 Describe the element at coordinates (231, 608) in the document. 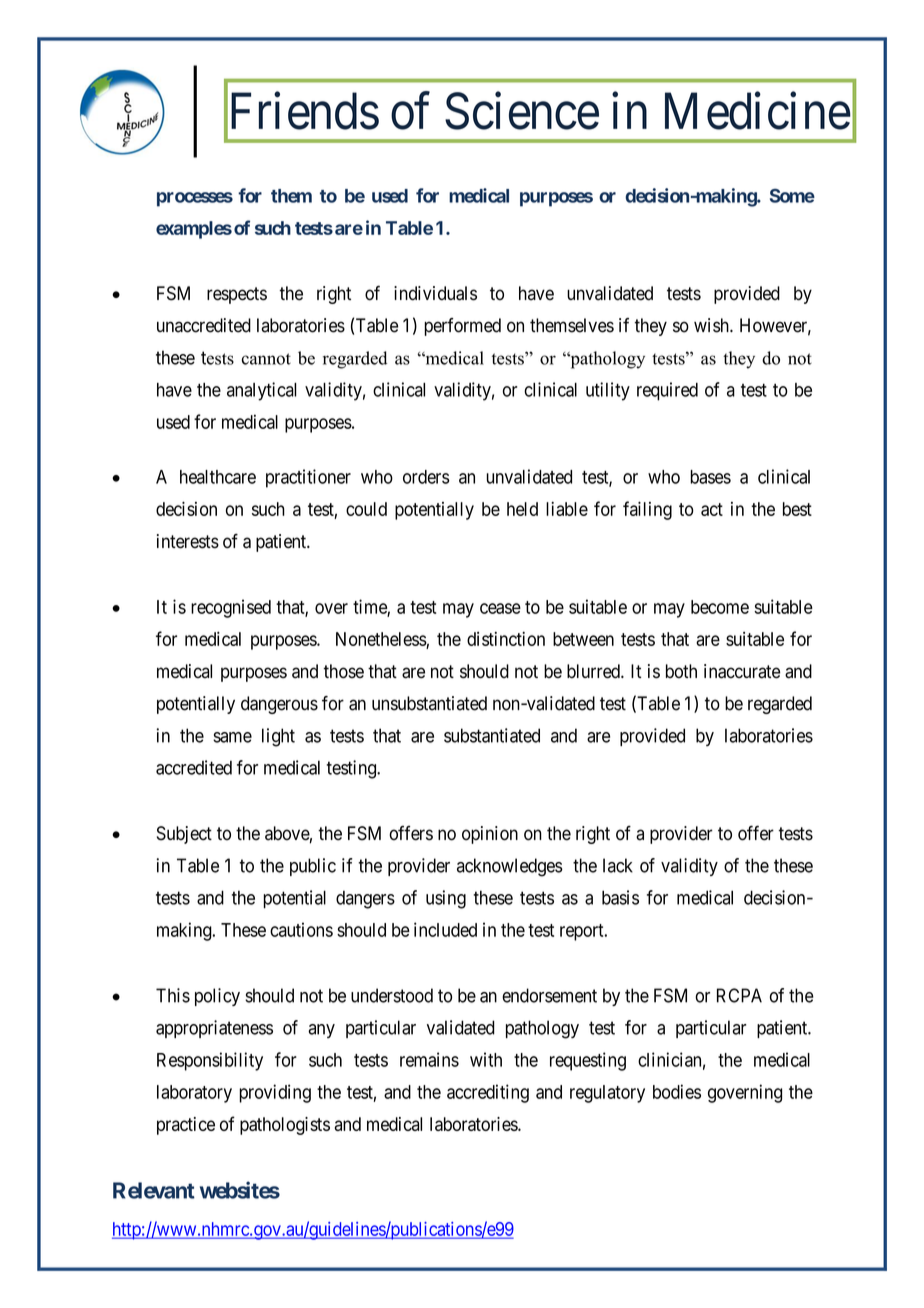

I see `recognised` at that location.
